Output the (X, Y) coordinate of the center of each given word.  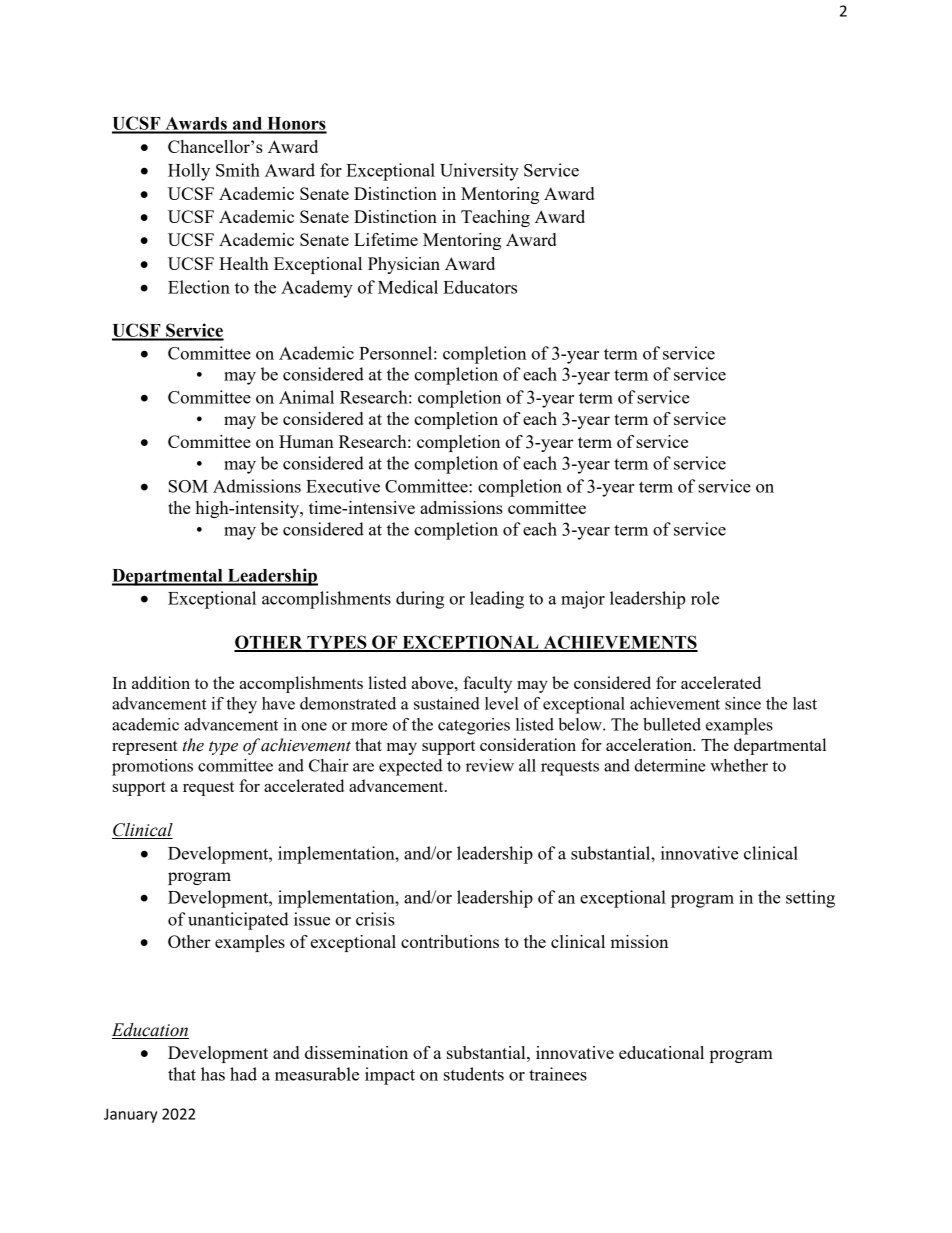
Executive (343, 486)
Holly (189, 172)
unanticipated (238, 921)
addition (161, 682)
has (213, 1074)
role (705, 598)
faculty (487, 684)
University (479, 172)
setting (810, 899)
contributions (450, 941)
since (743, 703)
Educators (480, 287)
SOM (188, 486)
